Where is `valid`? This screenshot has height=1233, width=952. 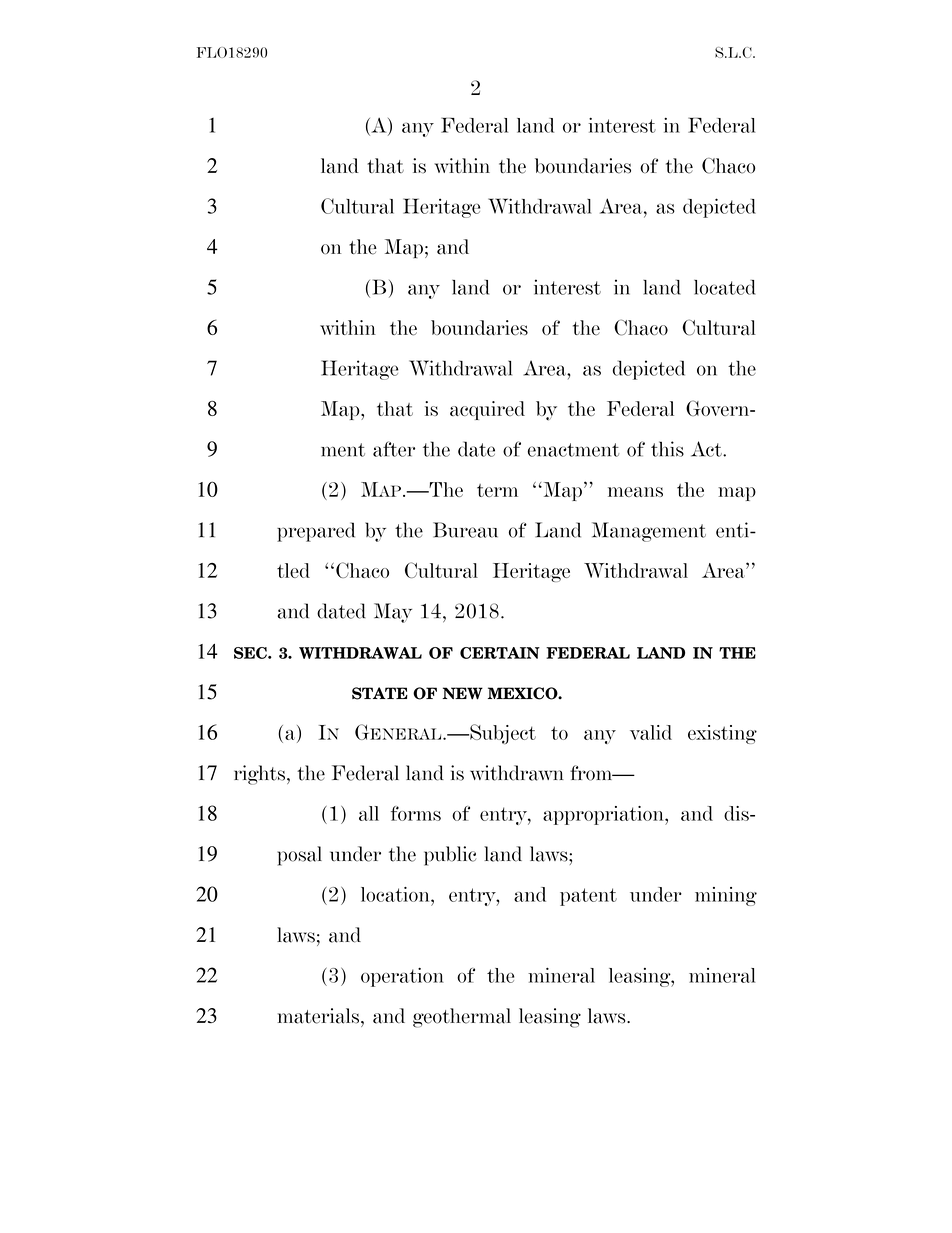
valid is located at coordinates (651, 732).
